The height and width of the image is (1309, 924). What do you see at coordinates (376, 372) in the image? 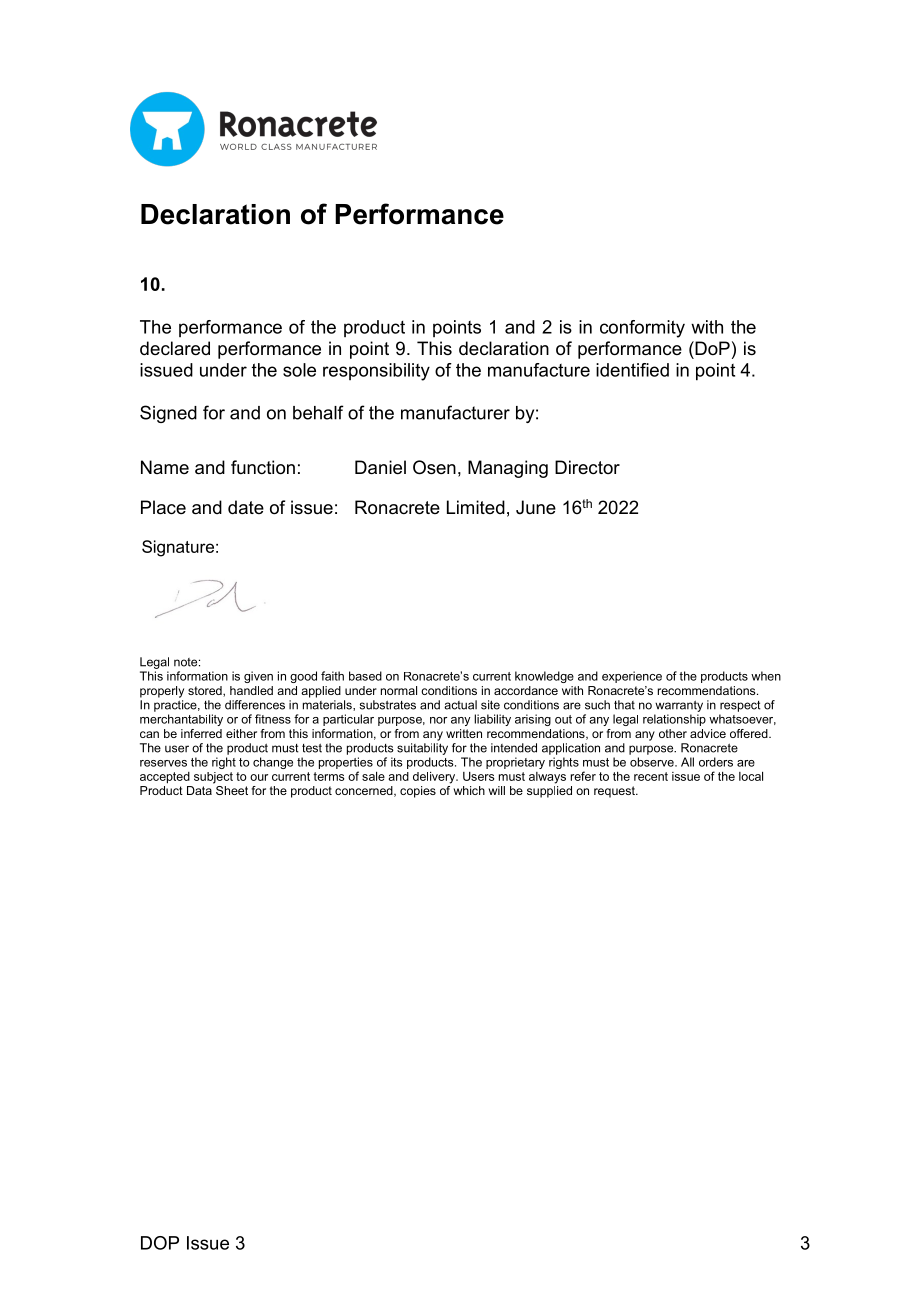
I see `responsibility` at bounding box center [376, 372].
